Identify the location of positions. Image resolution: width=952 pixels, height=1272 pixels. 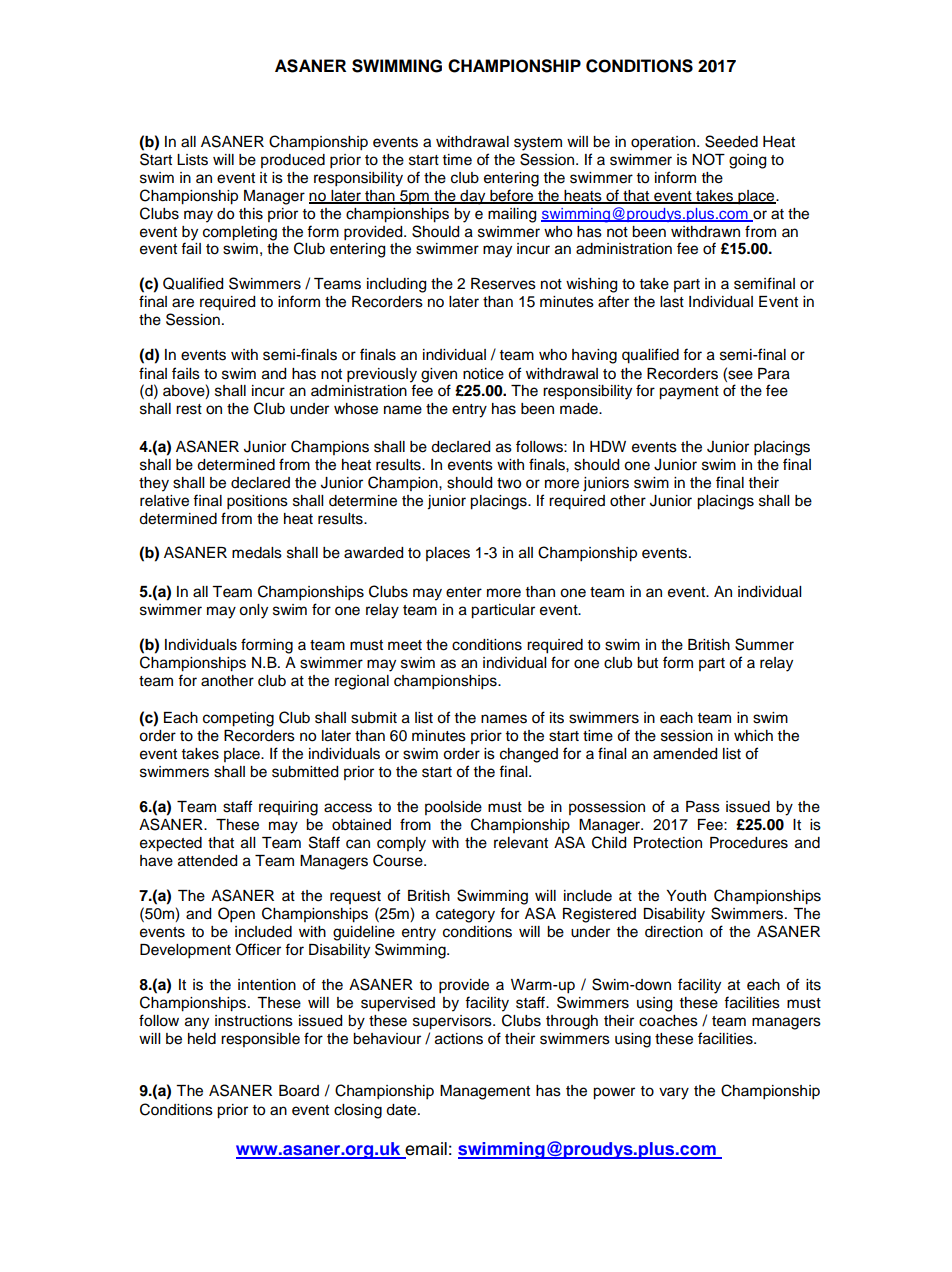
(257, 502).
